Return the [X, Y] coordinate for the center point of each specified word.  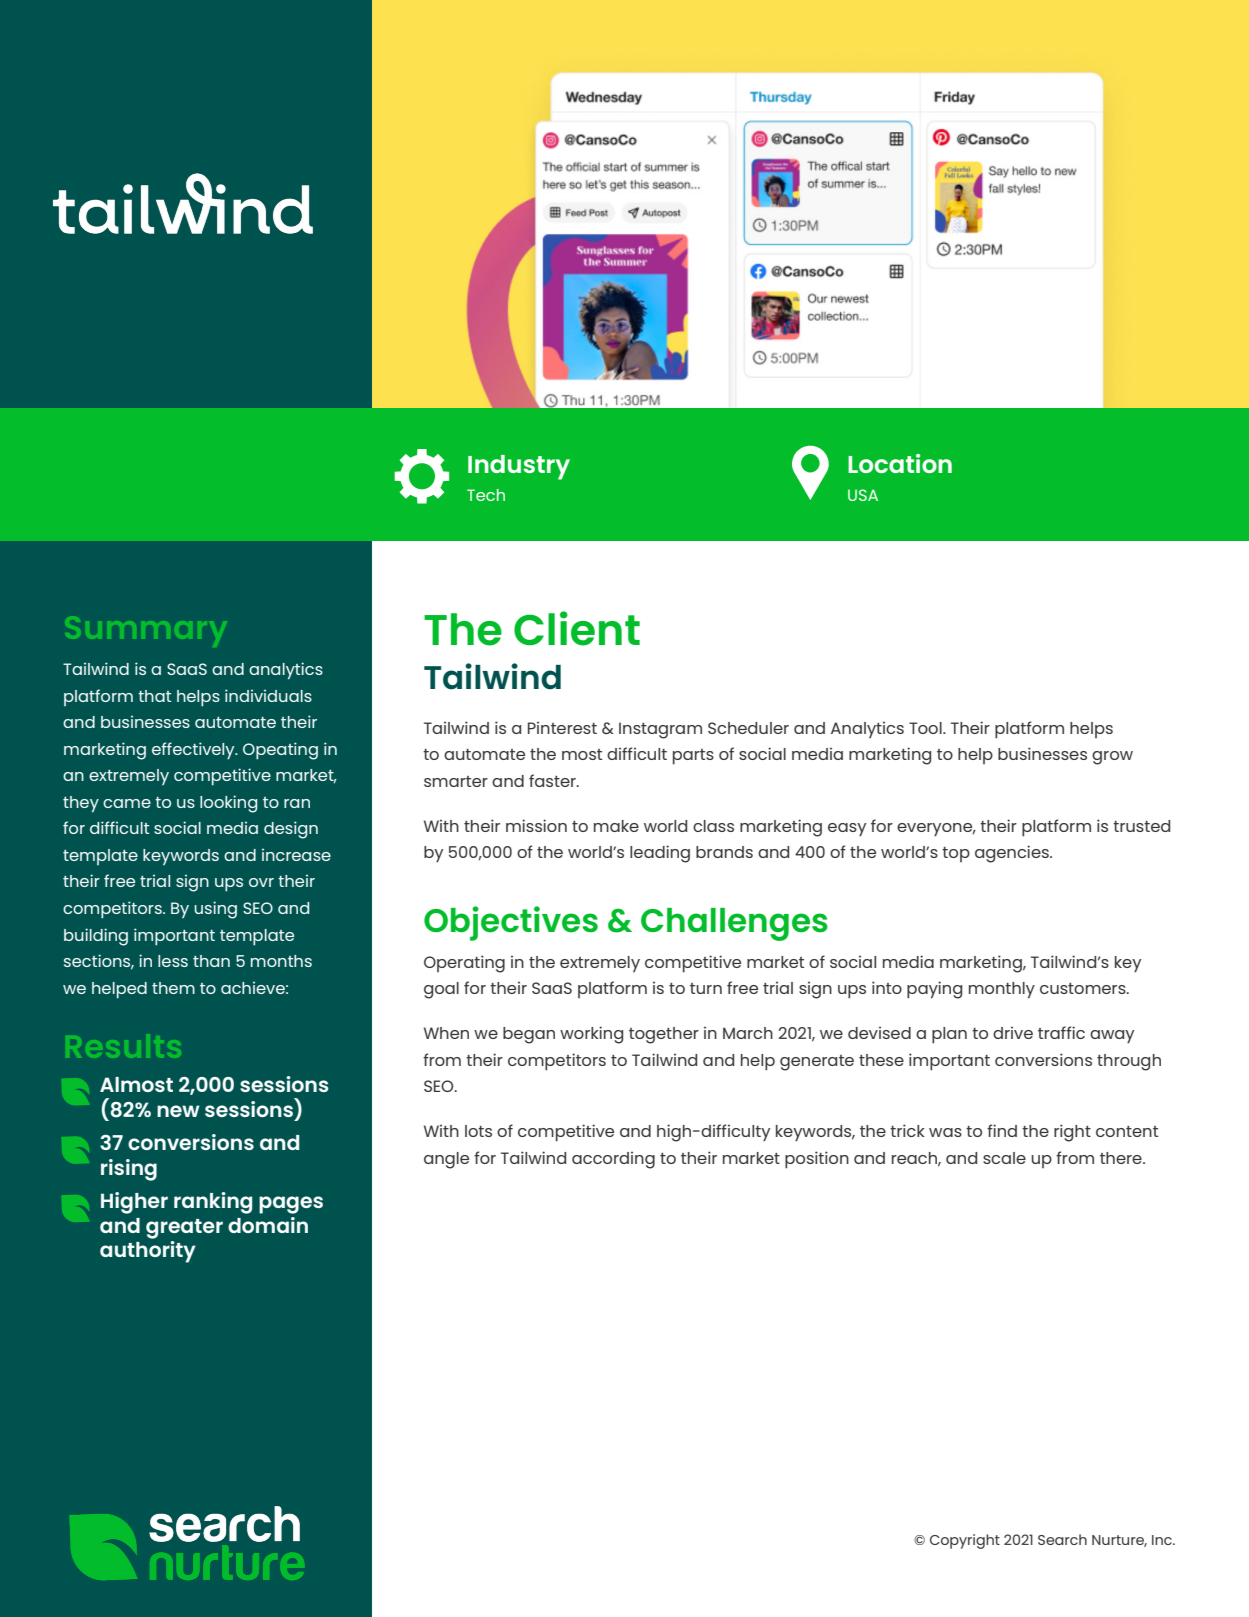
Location [900, 463]
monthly [1002, 990]
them [173, 988]
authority [148, 1252]
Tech [486, 495]
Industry [519, 467]
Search [1062, 1539]
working [591, 1035]
